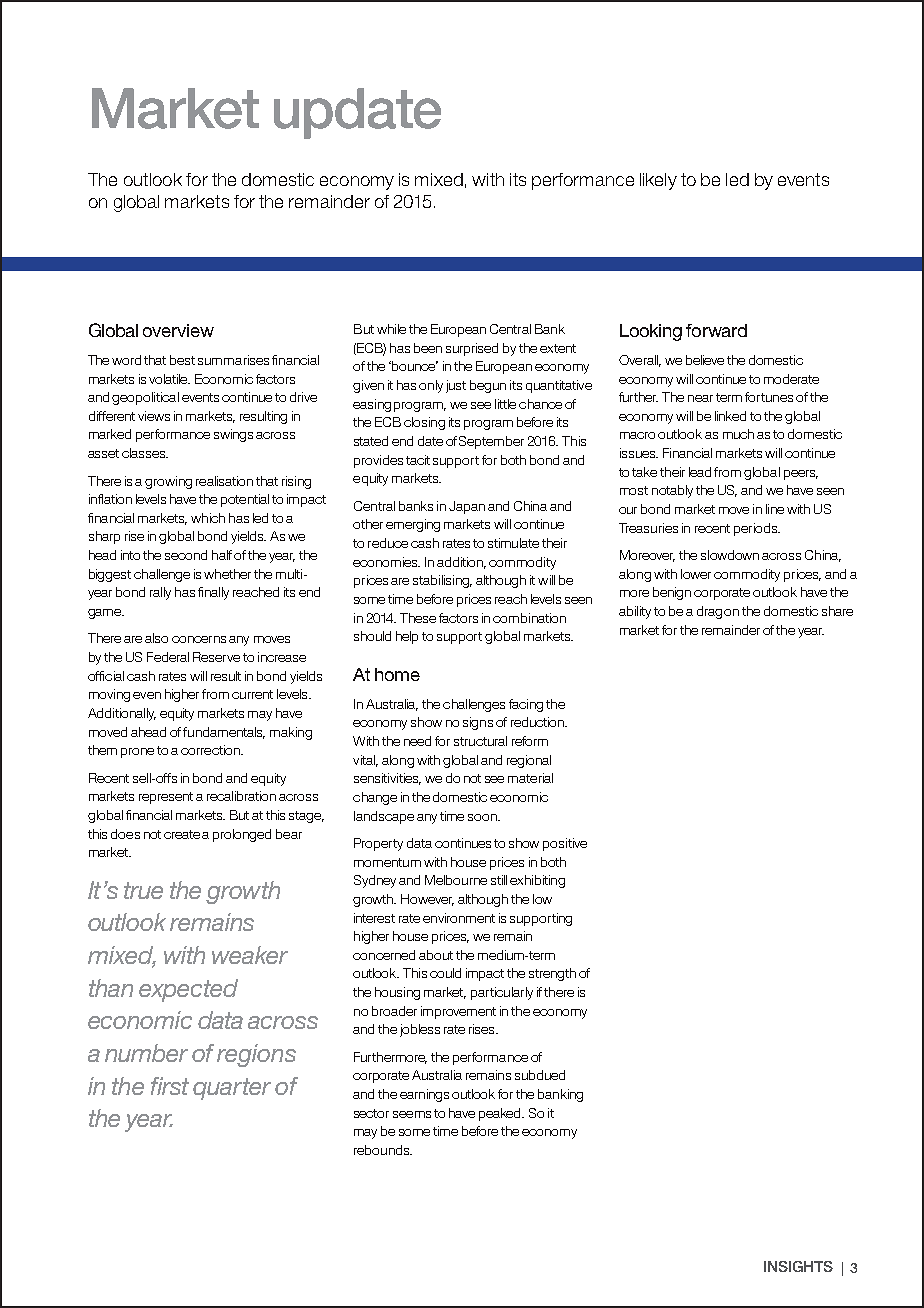 The width and height of the image is (924, 1308). Describe the element at coordinates (224, 733) in the image. I see `fundamentals` at that location.
